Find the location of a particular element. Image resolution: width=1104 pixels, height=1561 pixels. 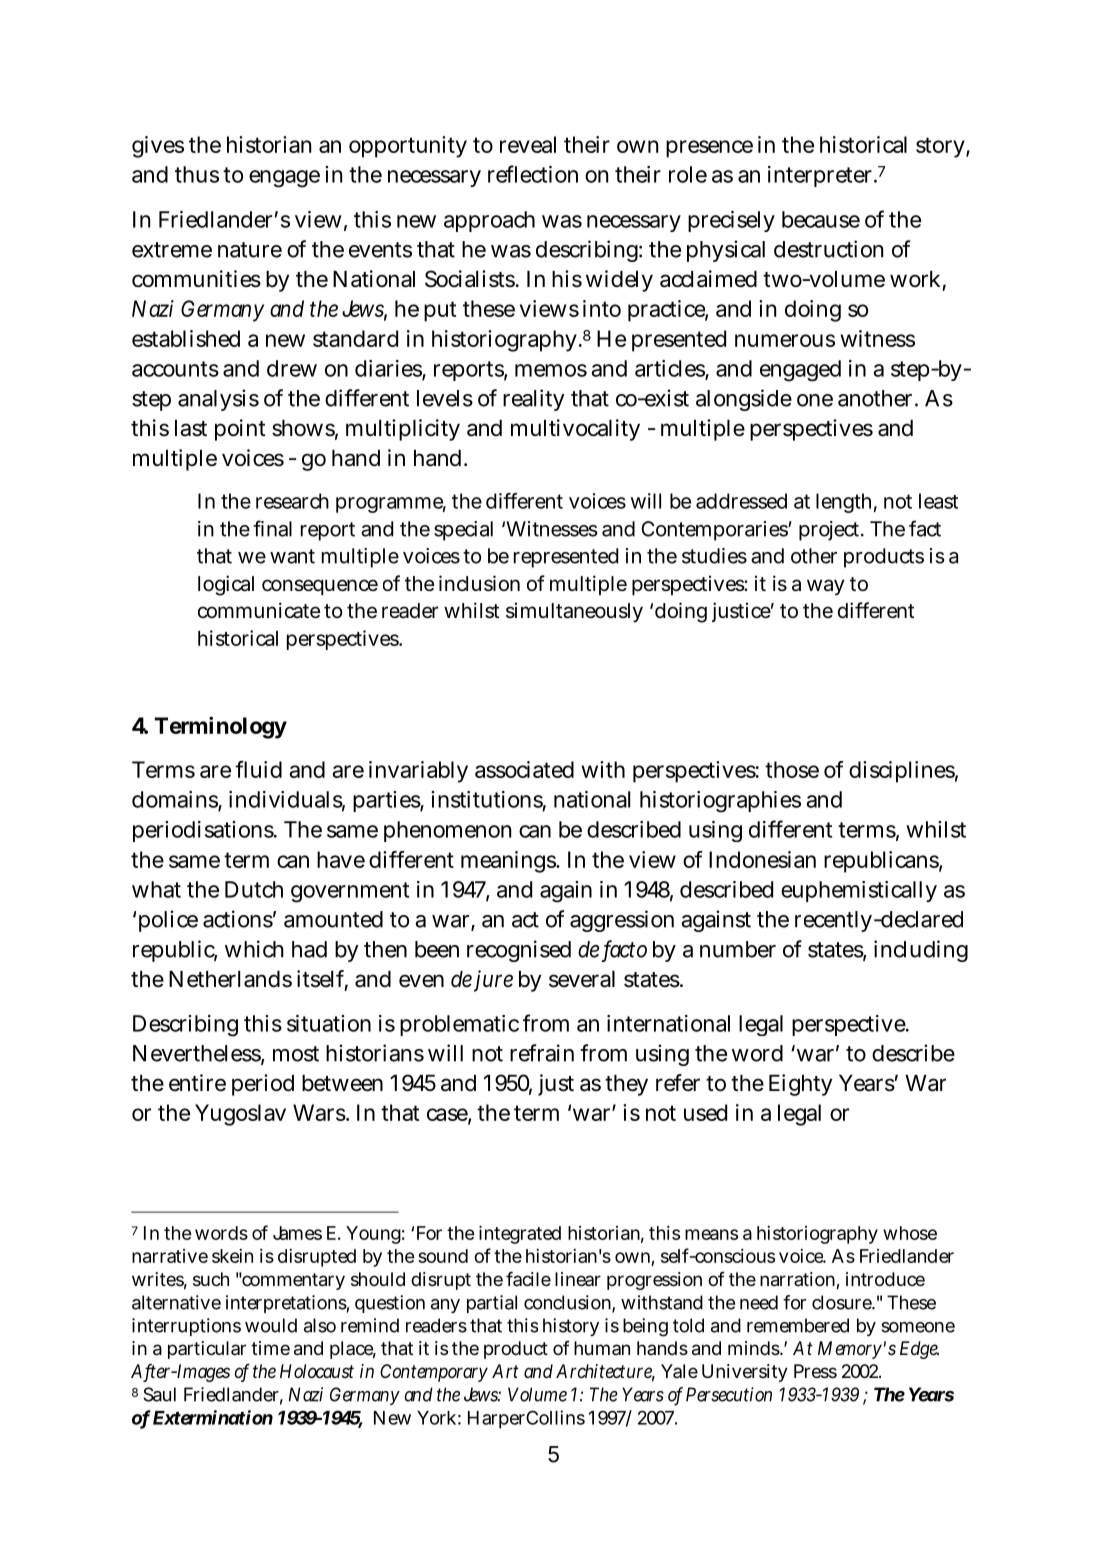

time is located at coordinates (270, 1348).
